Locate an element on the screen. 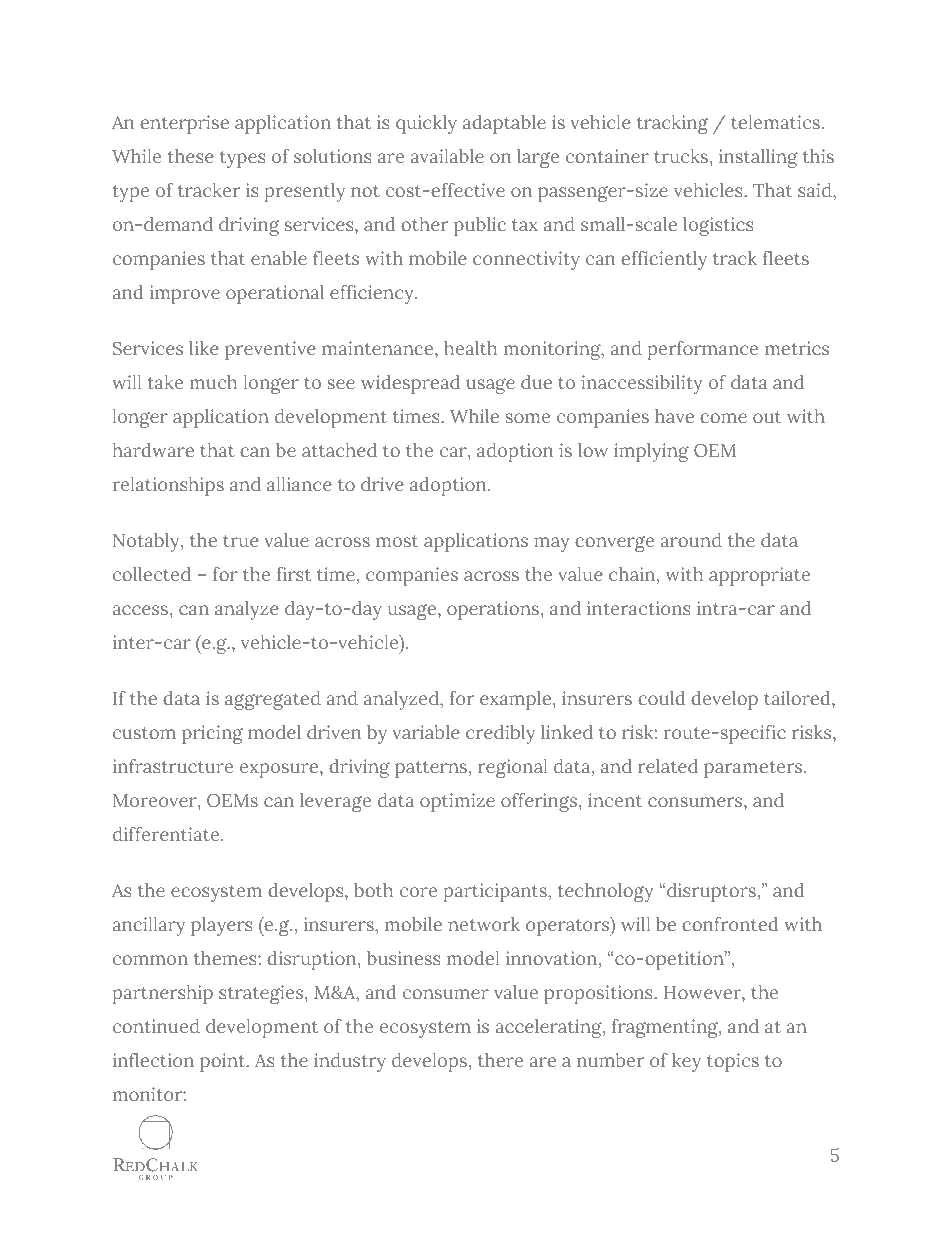 The image size is (952, 1233). these is located at coordinates (191, 156).
